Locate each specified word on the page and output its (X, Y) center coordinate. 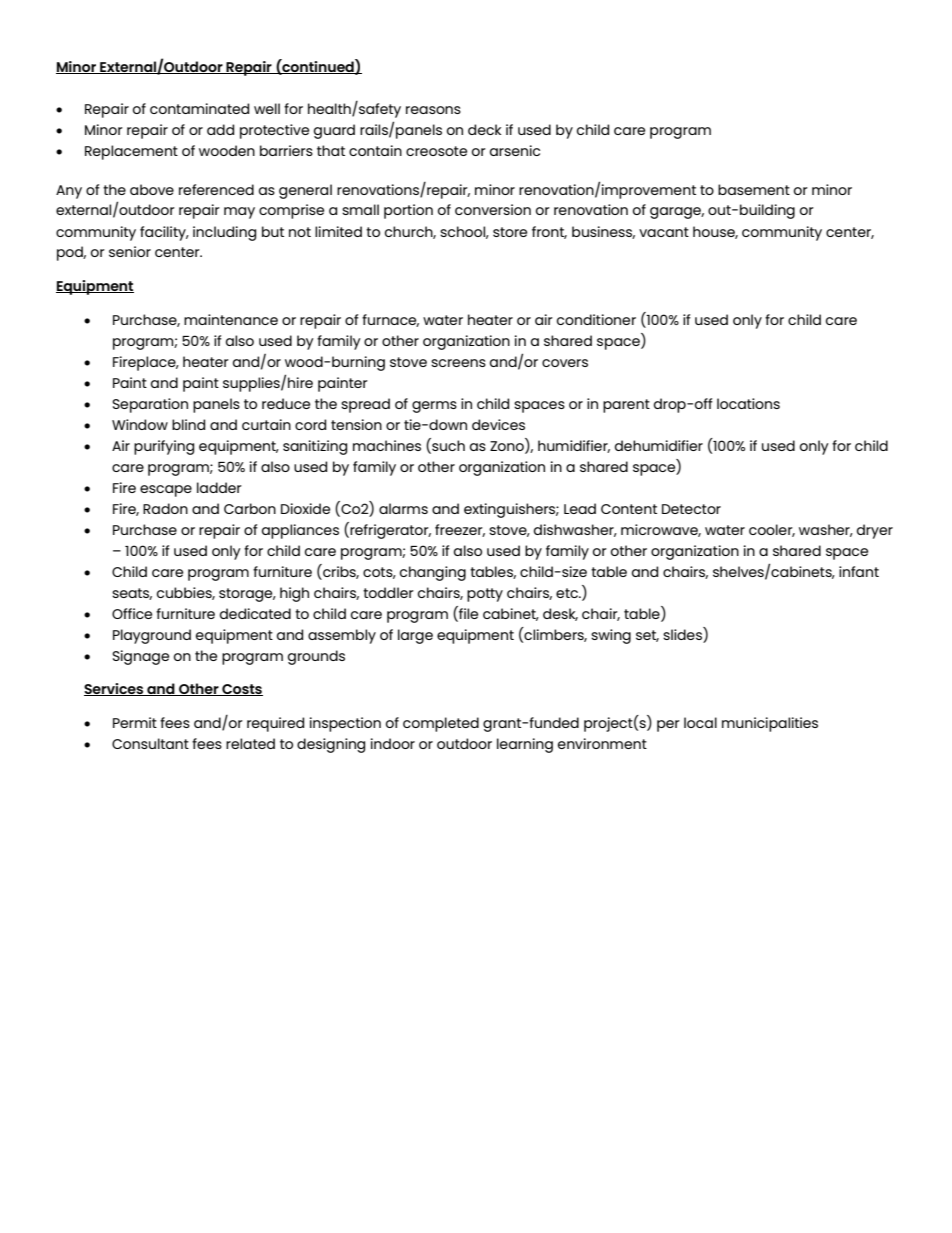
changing (433, 573)
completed (441, 724)
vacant (664, 232)
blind (188, 424)
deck (484, 129)
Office (132, 613)
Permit (135, 722)
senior (130, 251)
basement (754, 189)
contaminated (199, 108)
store (510, 232)
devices (498, 424)
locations (748, 403)
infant (859, 571)
